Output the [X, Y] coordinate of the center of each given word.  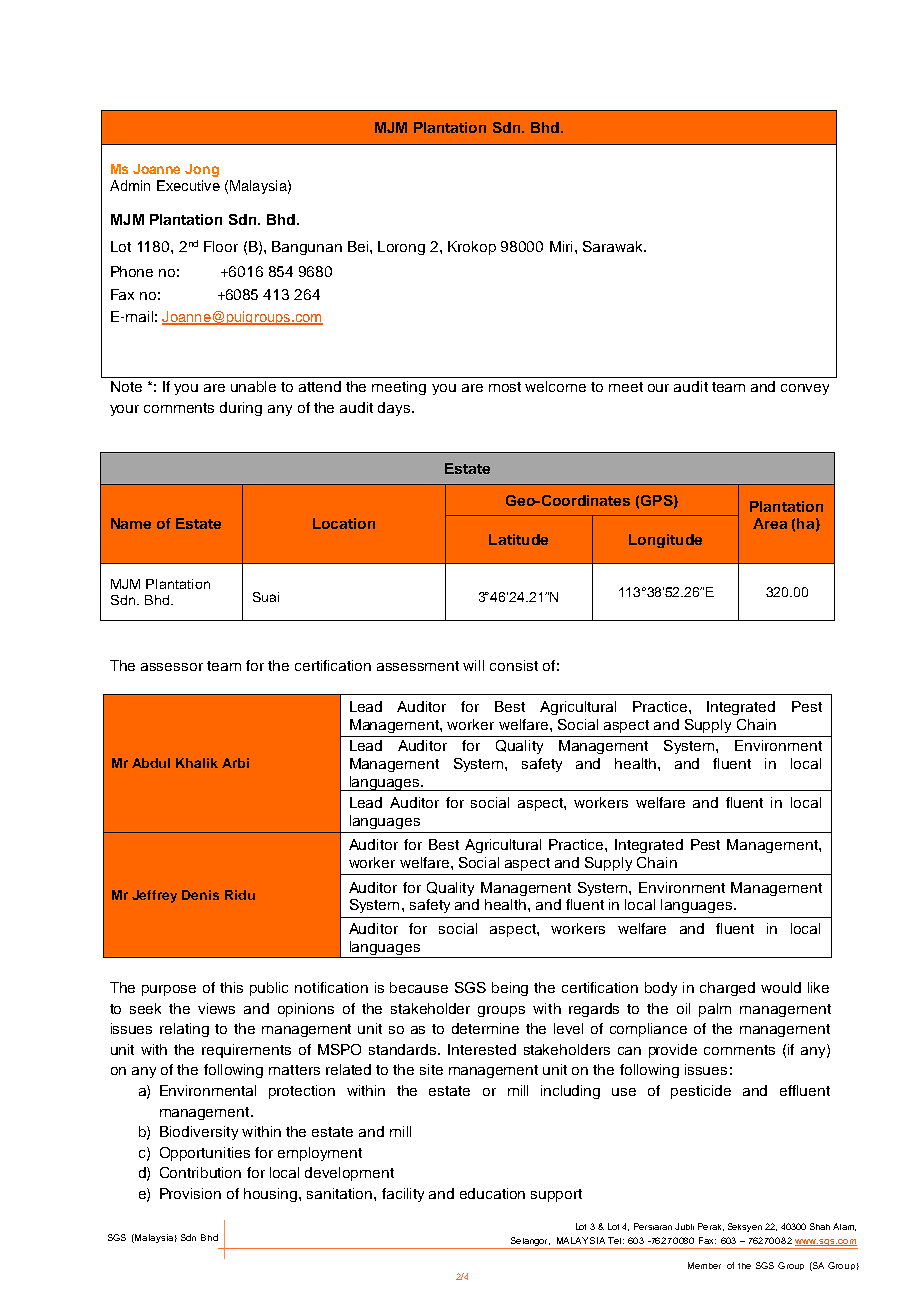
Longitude [665, 541]
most [505, 387]
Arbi [235, 763]
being [510, 989]
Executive [188, 185]
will [473, 665]
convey [805, 389]
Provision [190, 1193]
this [231, 987]
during [241, 409]
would [781, 987]
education [492, 1193]
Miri [561, 246]
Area [770, 523]
